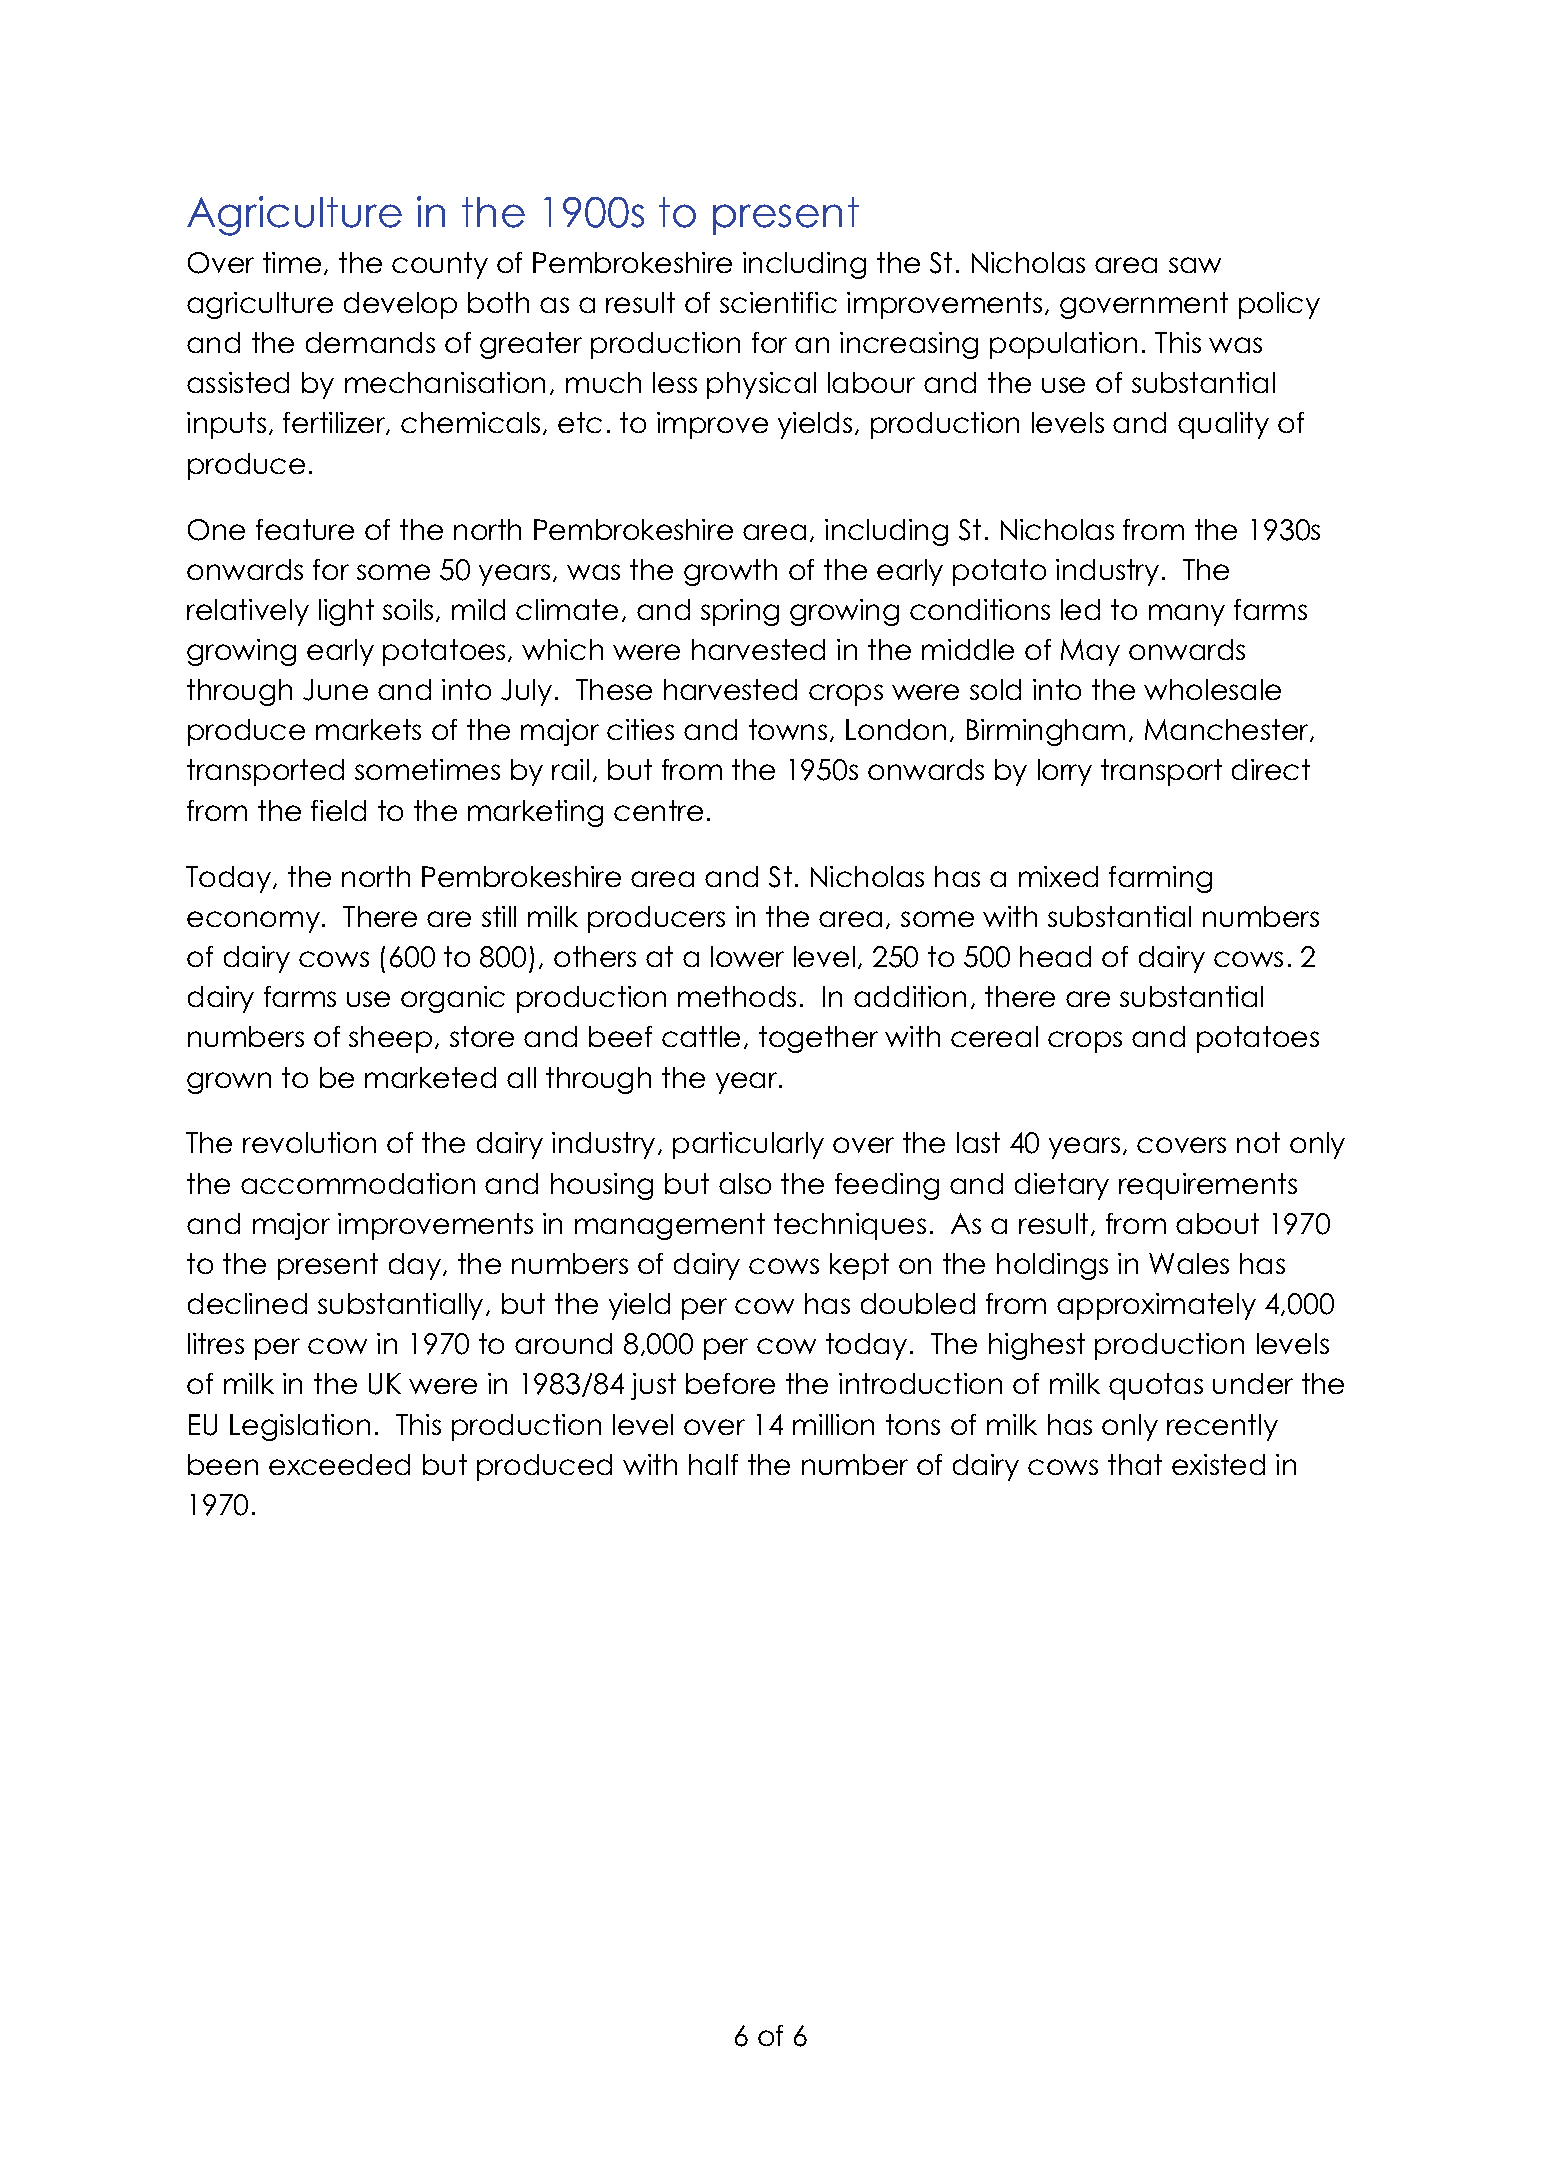  I want to click on Legislation, so click(300, 1427).
